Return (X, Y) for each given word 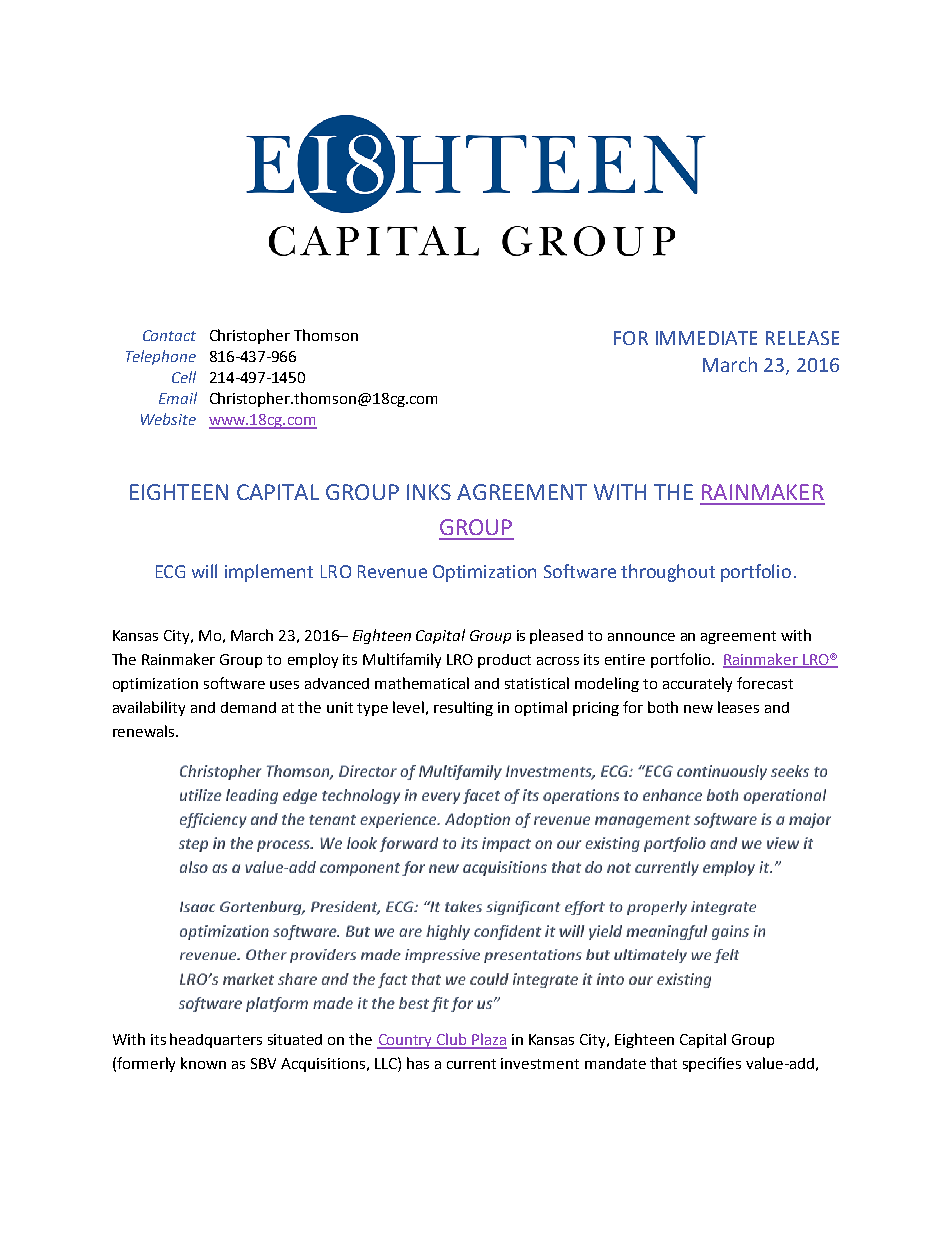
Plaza (489, 1040)
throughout (668, 573)
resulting (463, 708)
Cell (184, 377)
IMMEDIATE (706, 338)
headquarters (216, 1040)
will (204, 571)
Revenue (392, 571)
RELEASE (802, 338)
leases (738, 707)
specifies (712, 1064)
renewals (145, 731)
